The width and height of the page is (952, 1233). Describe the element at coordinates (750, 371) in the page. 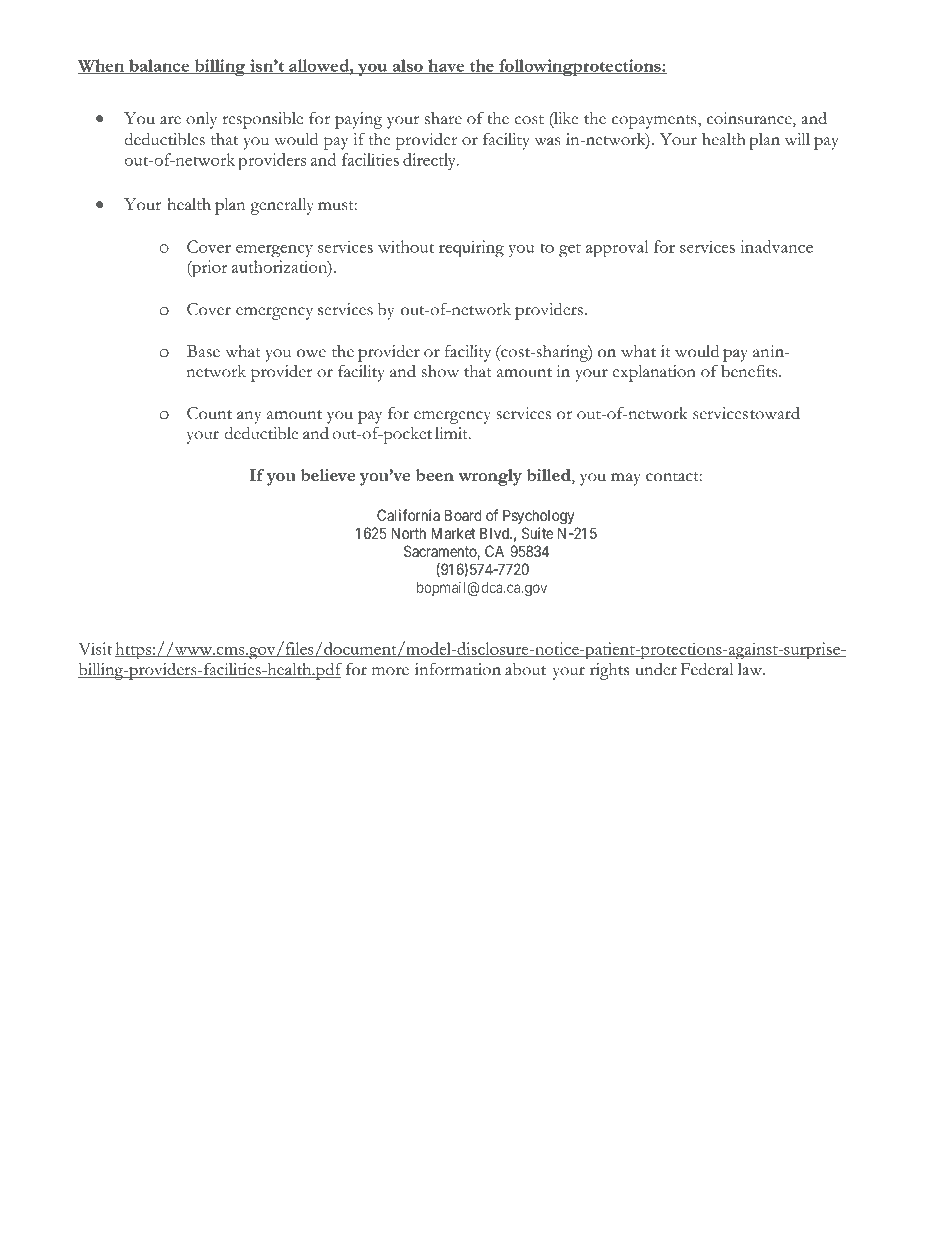

I see `benefits` at that location.
